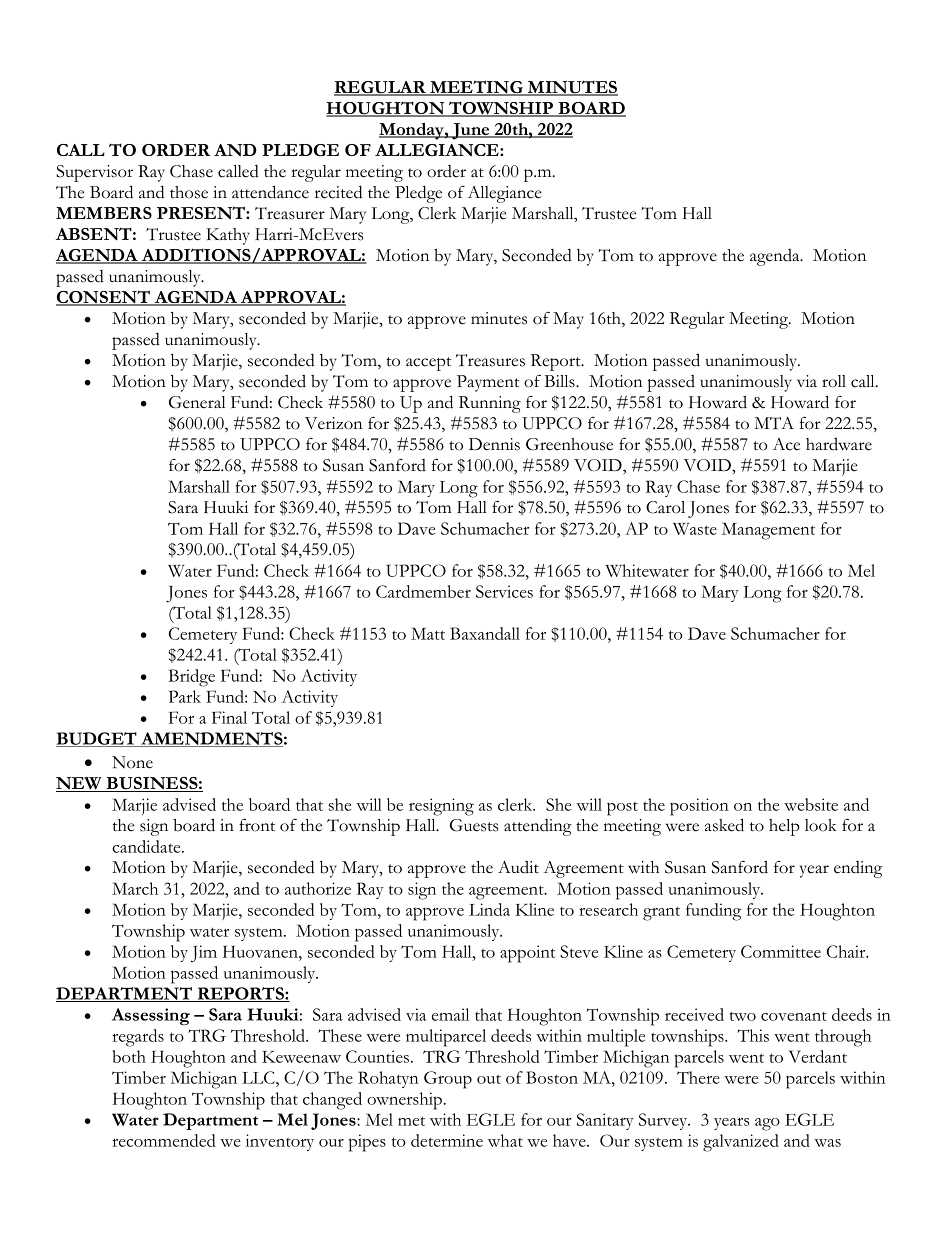 Image resolution: width=952 pixels, height=1233 pixels. What do you see at coordinates (474, 825) in the document?
I see `Guests` at bounding box center [474, 825].
